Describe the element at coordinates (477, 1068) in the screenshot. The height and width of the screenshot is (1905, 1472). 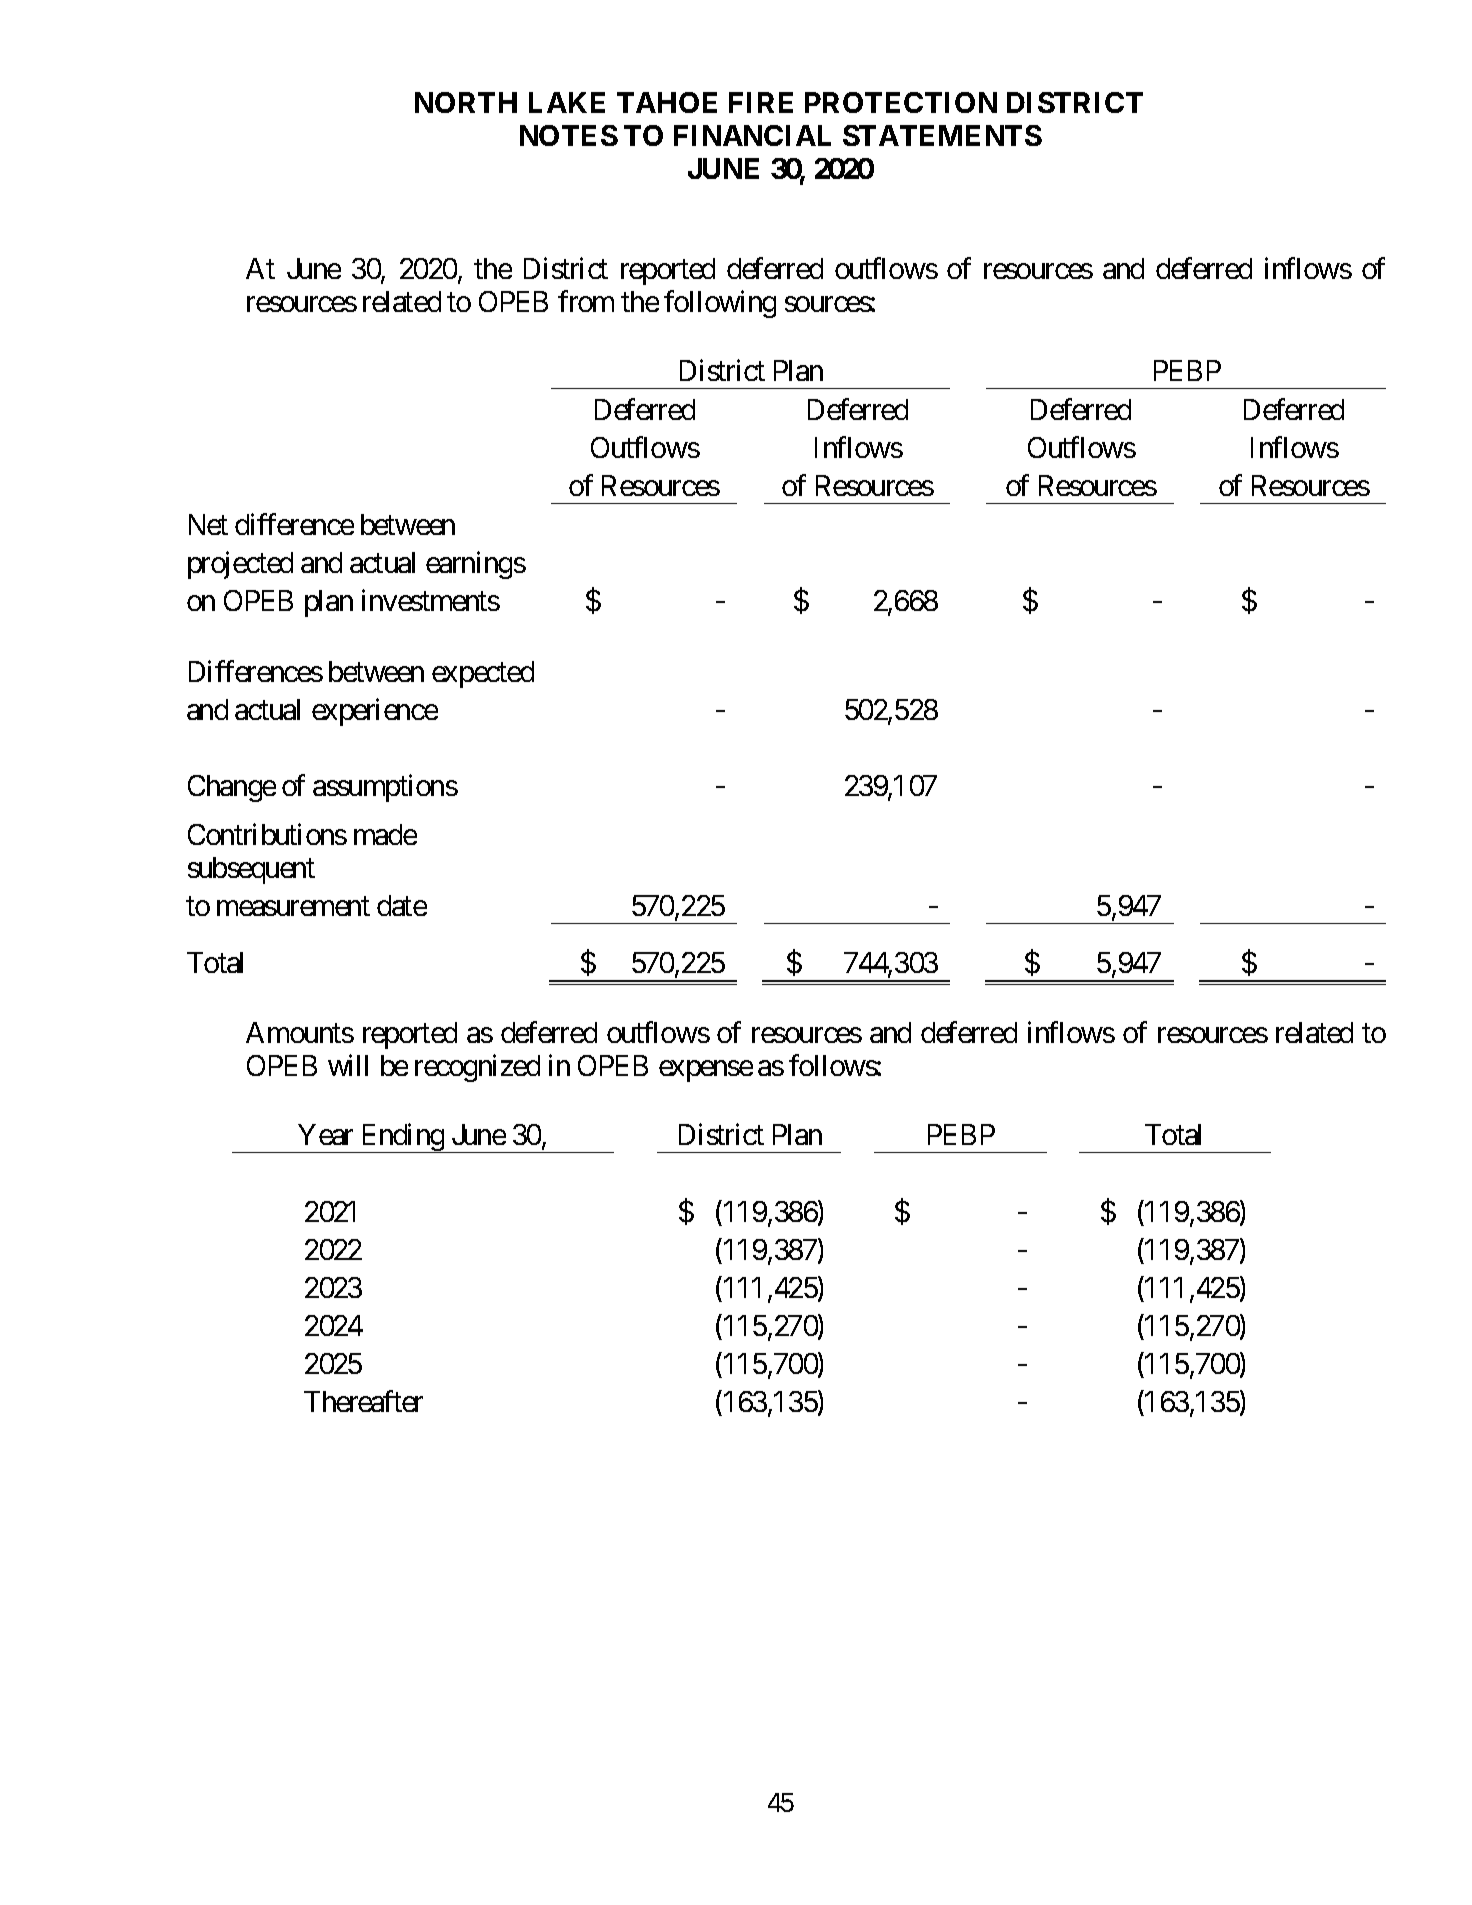
I see `recognized` at that location.
